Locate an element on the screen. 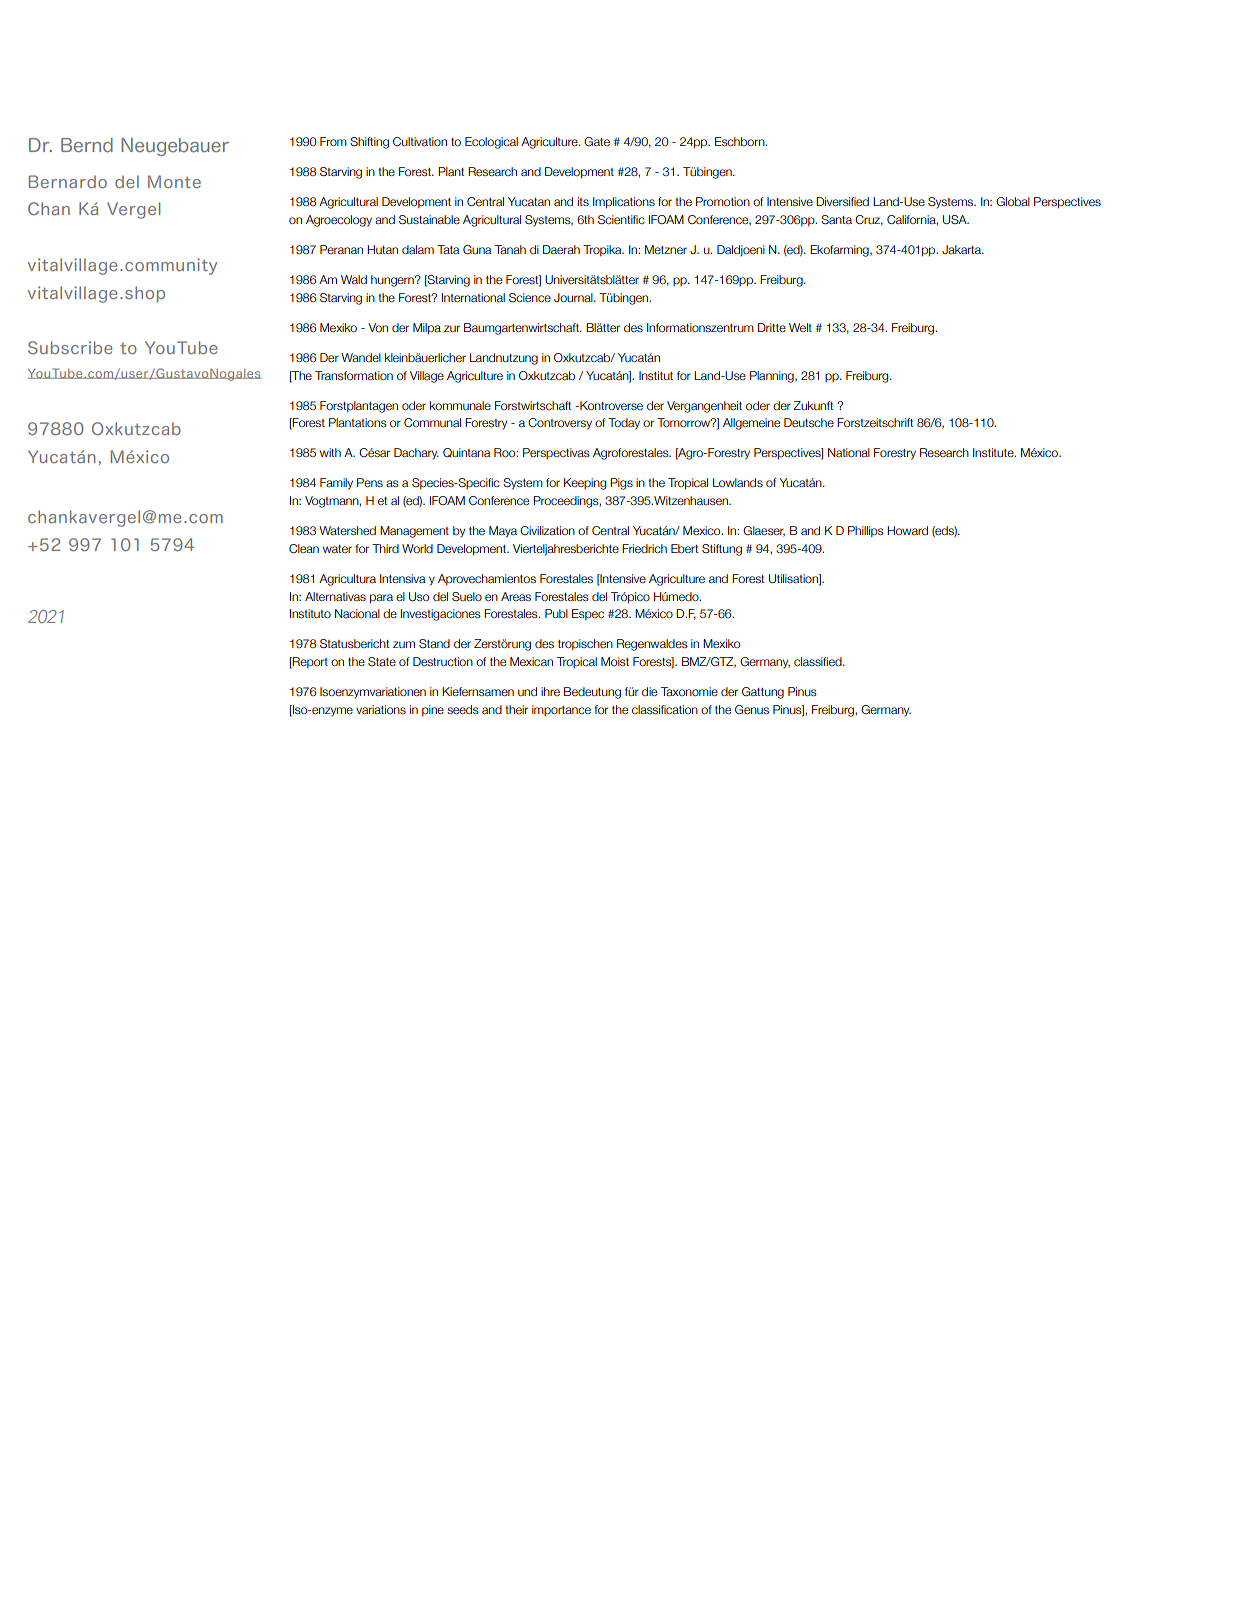 This screenshot has width=1249, height=1616. Controversy is located at coordinates (560, 424).
